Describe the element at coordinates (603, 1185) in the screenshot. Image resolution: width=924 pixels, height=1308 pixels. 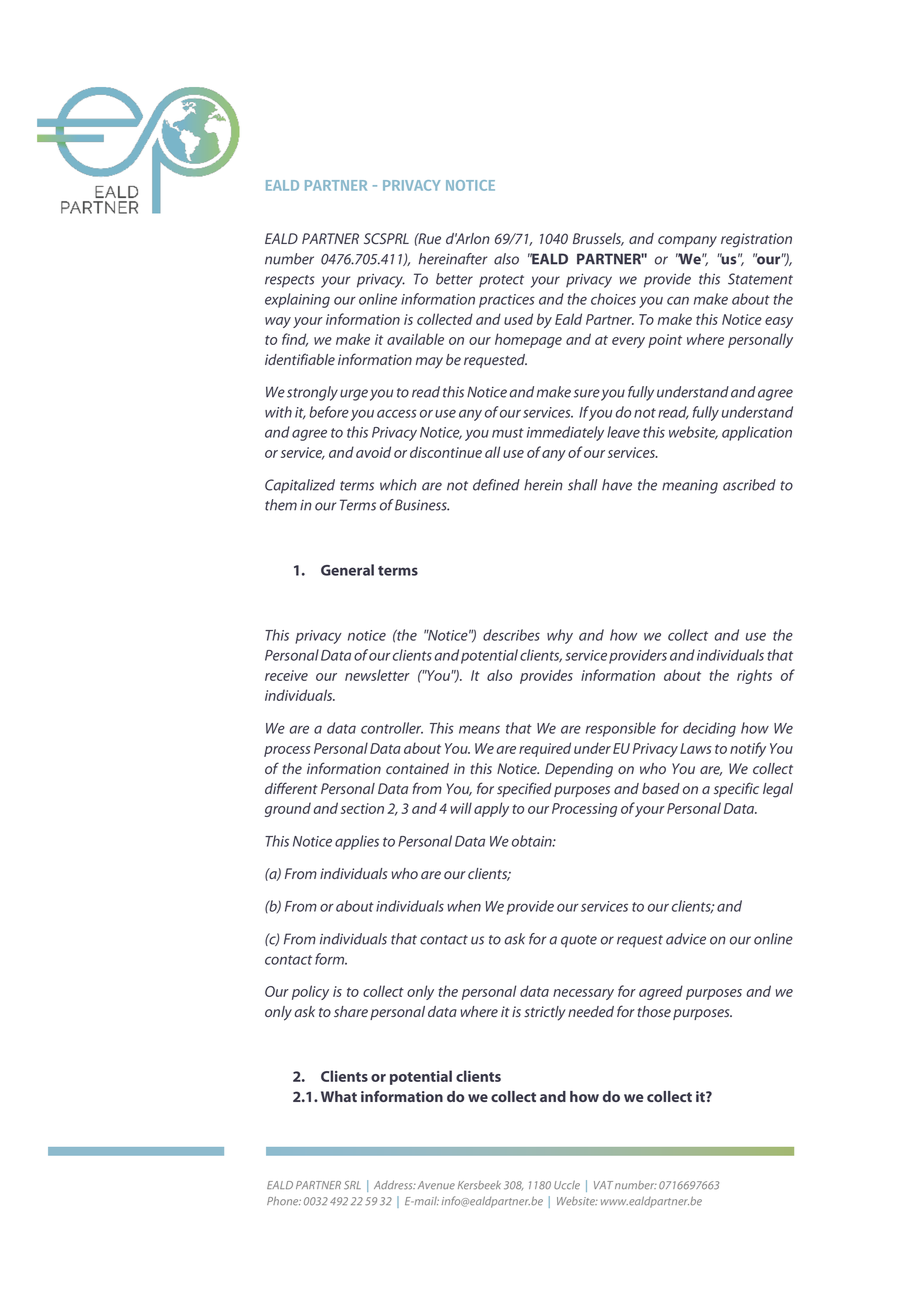
I see `VAT` at that location.
